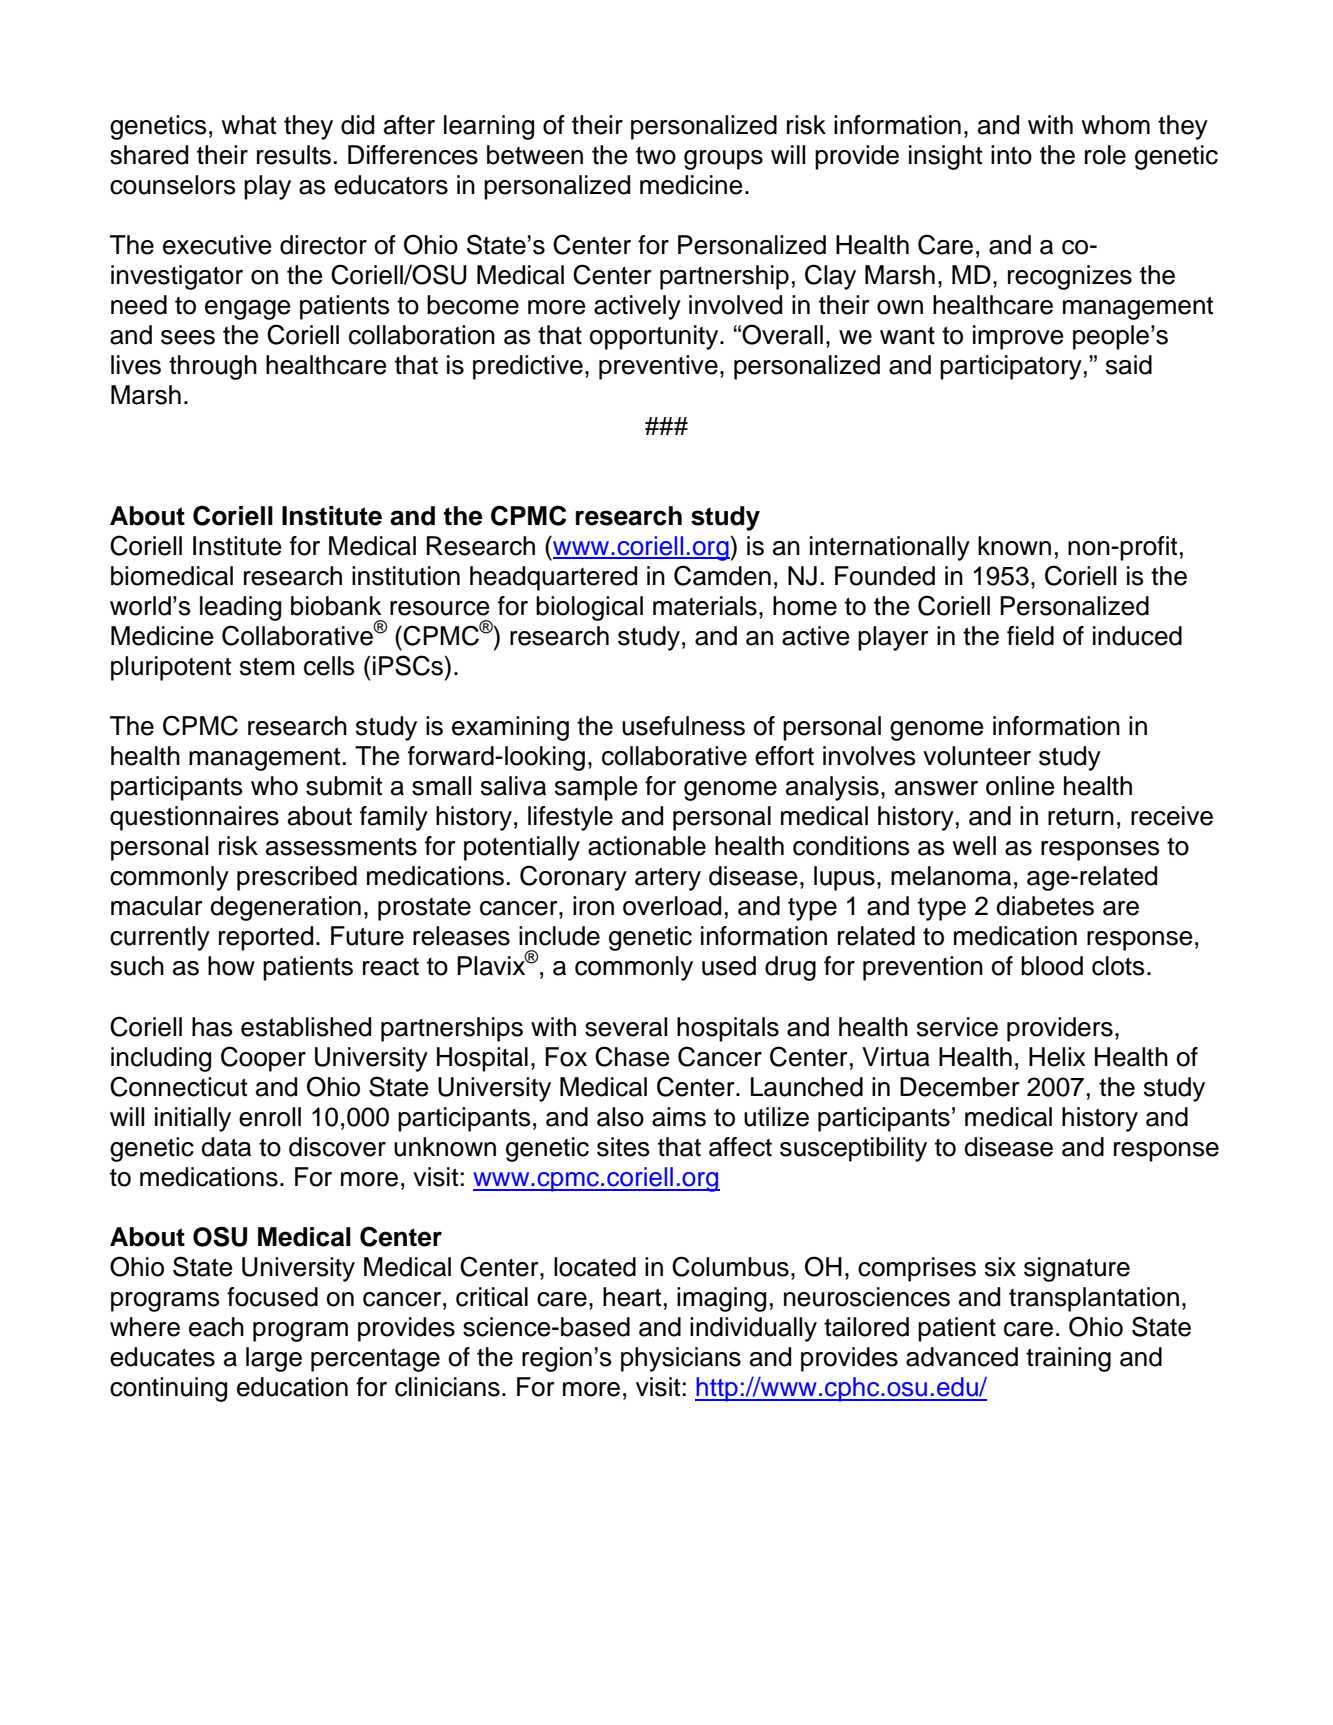 The width and height of the screenshot is (1333, 1725). Describe the element at coordinates (1011, 155) in the screenshot. I see `into` at that location.
